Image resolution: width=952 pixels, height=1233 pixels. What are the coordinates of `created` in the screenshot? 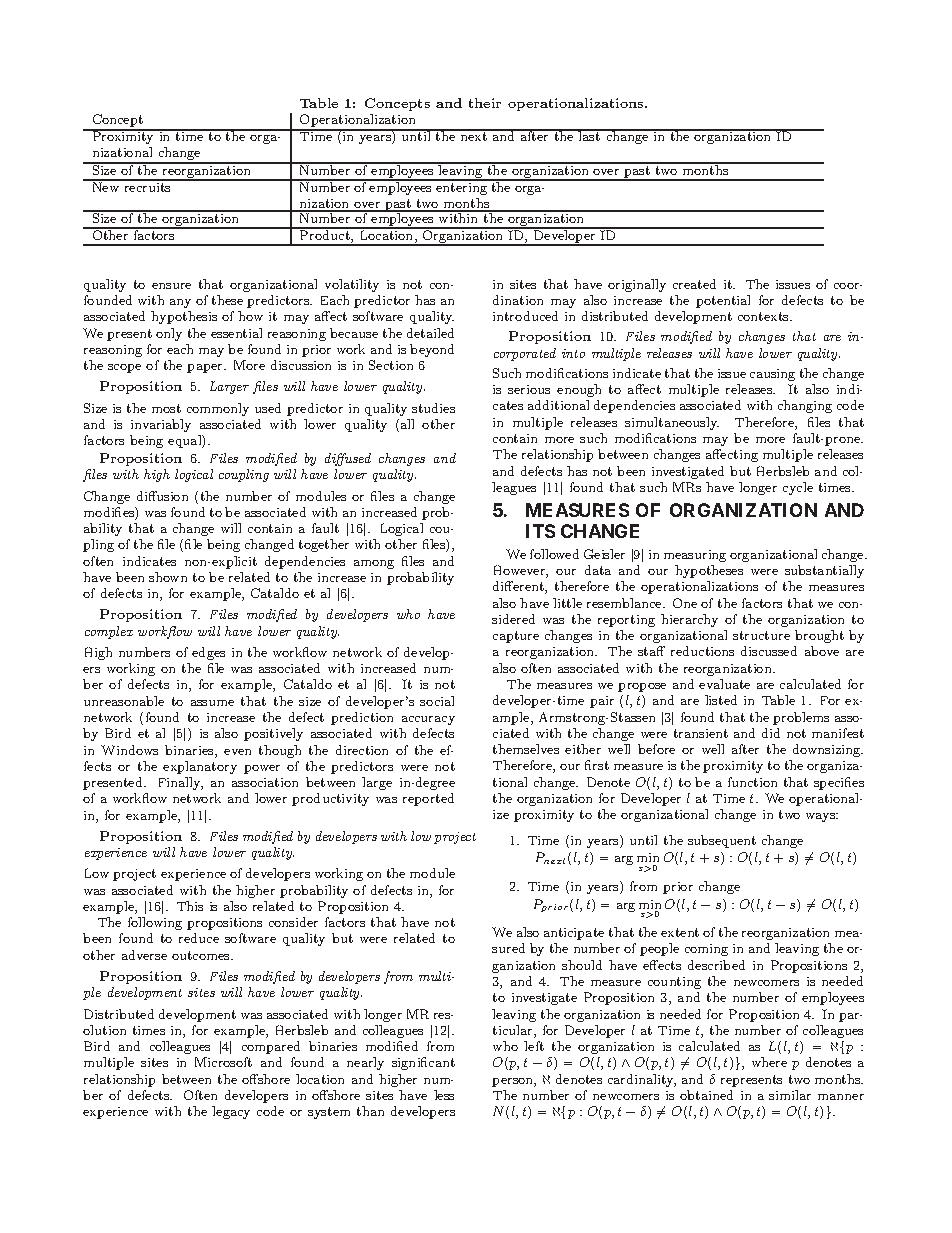 It's located at (694, 284).
